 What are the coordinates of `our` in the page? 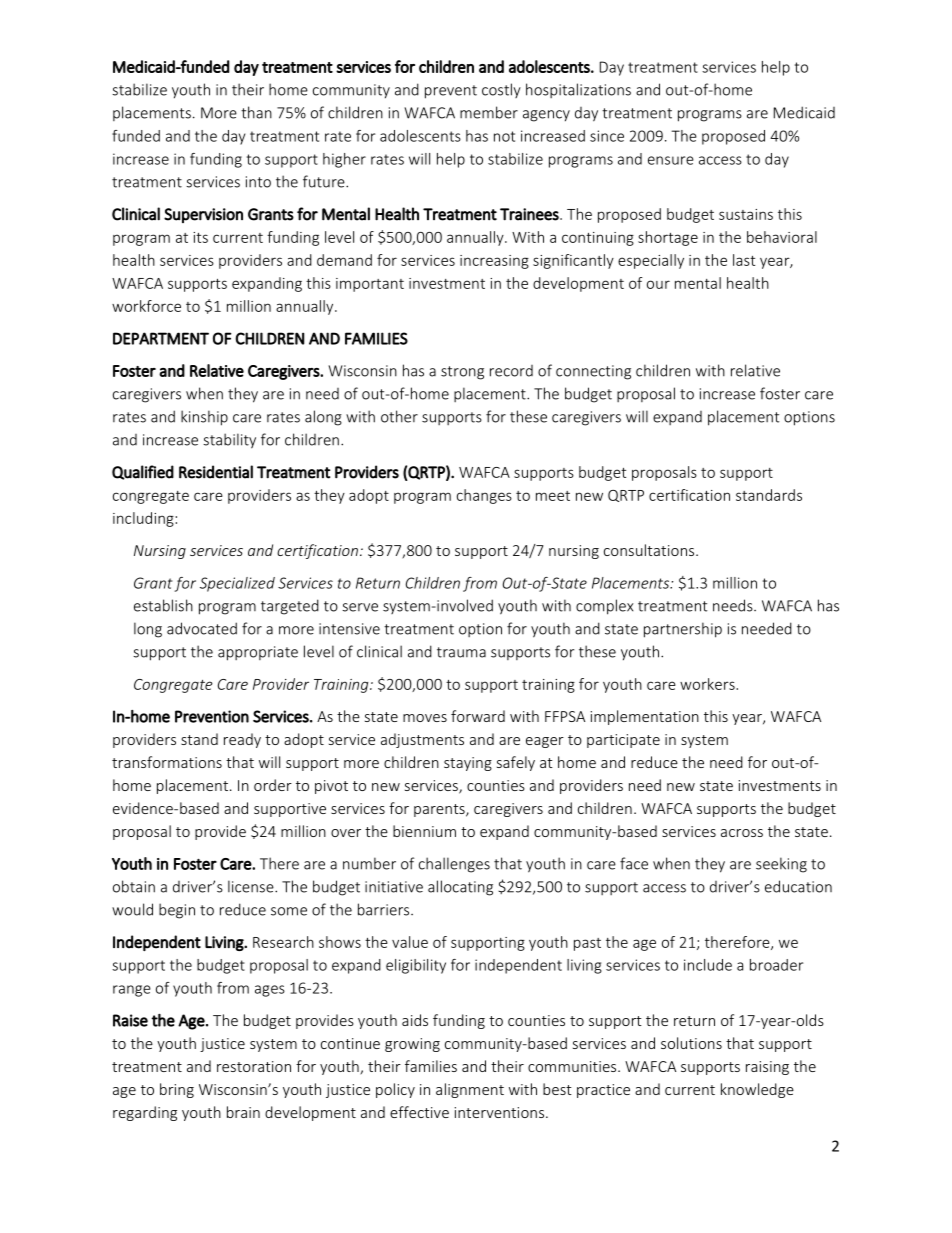 It's located at (658, 284).
